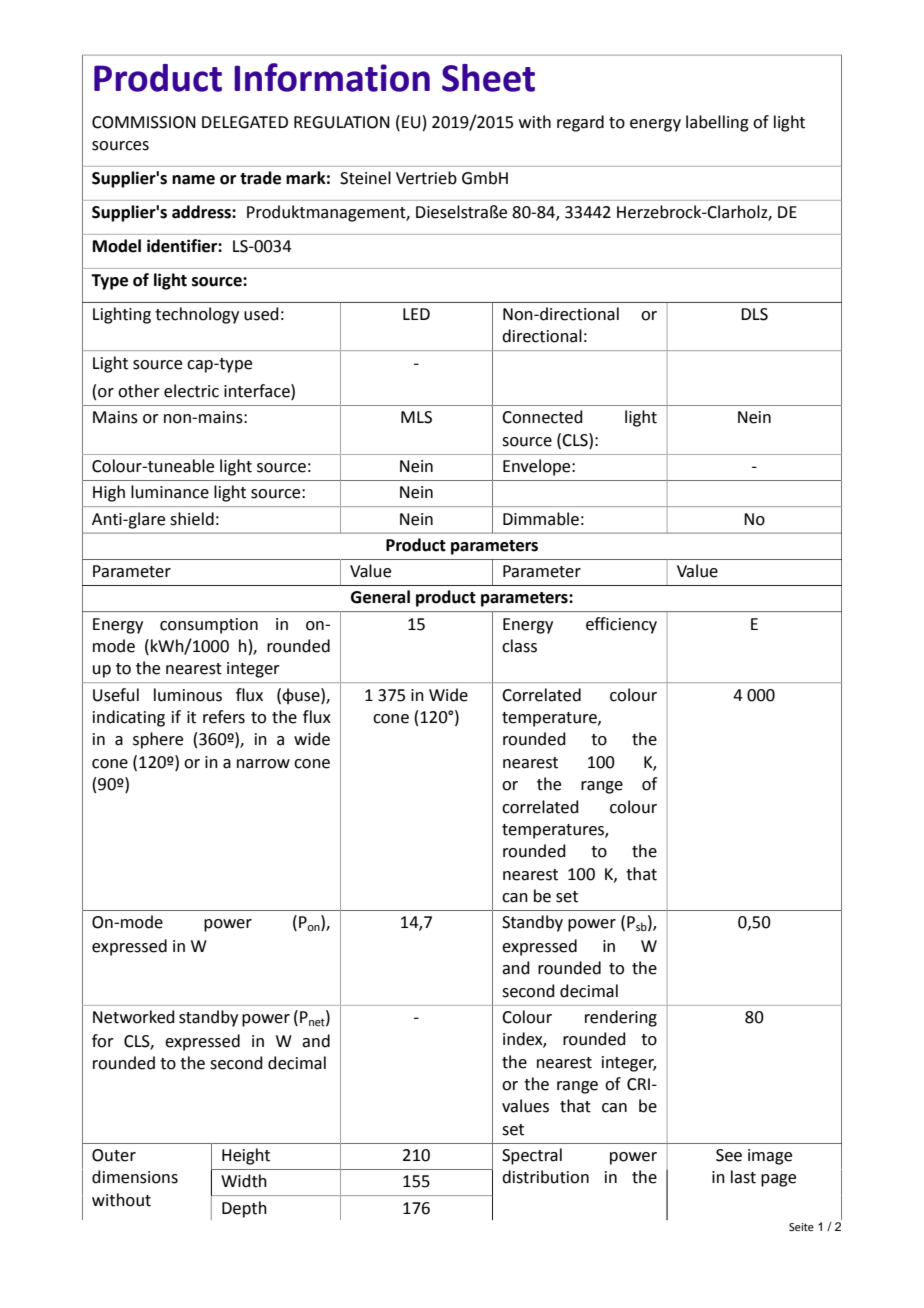 This page has width=924, height=1308. I want to click on last, so click(743, 1177).
